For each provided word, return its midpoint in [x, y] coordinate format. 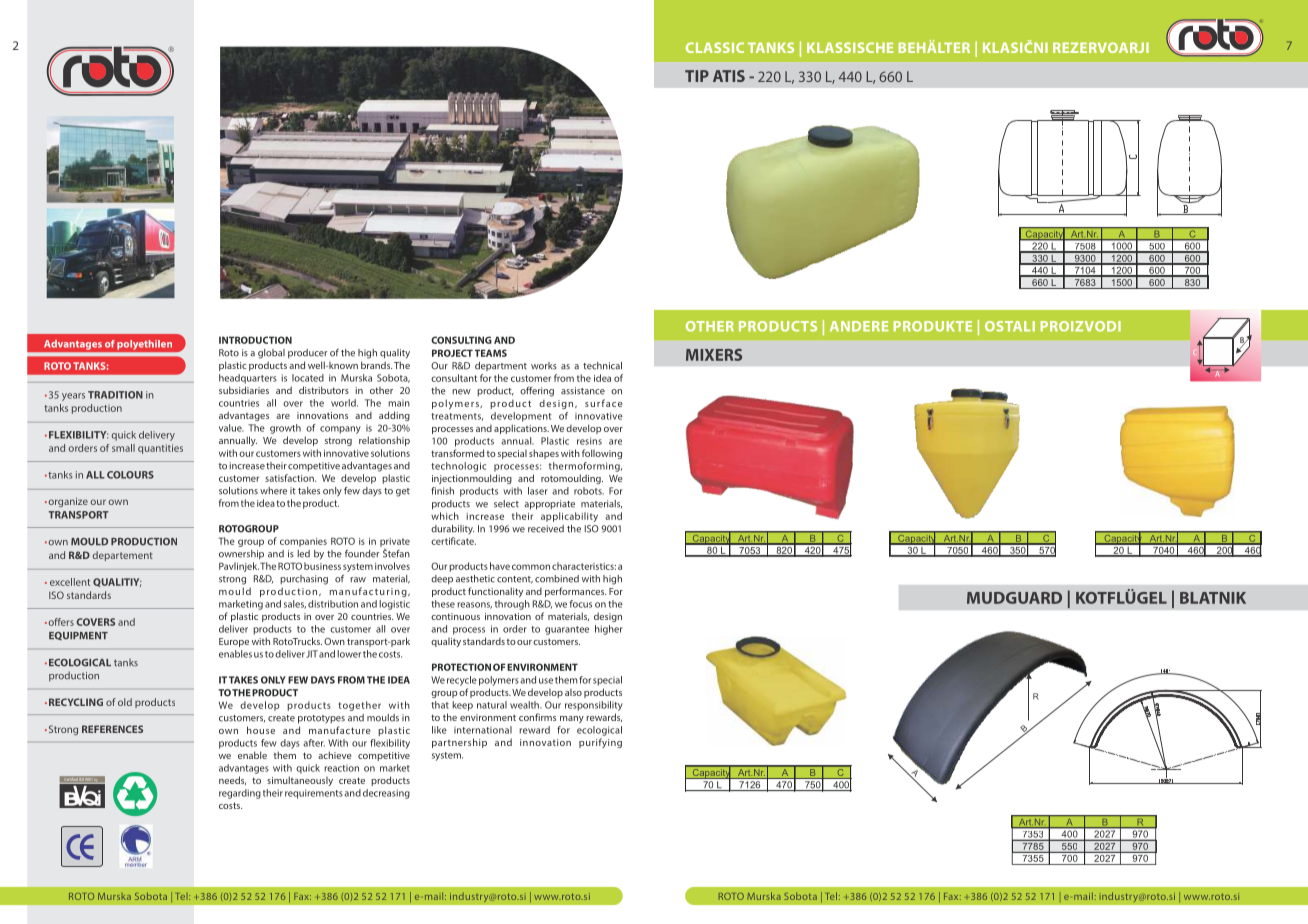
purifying [600, 743]
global [271, 354]
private [395, 543]
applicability [569, 517]
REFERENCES [112, 729]
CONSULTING [461, 340]
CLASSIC [715, 47]
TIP [697, 76]
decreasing [386, 794]
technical [602, 366]
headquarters [248, 379]
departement [122, 556]
